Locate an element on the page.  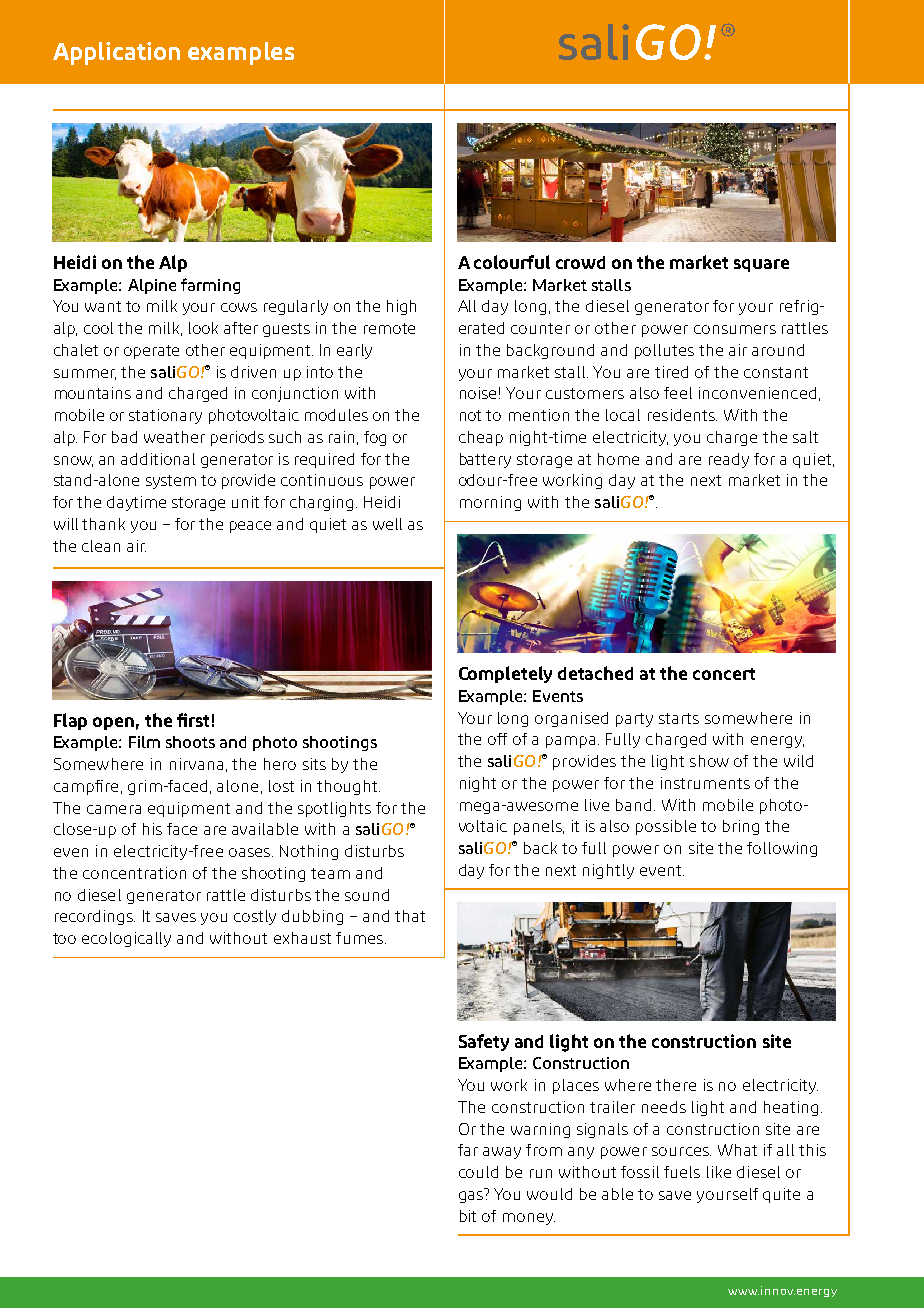
square is located at coordinates (761, 265).
